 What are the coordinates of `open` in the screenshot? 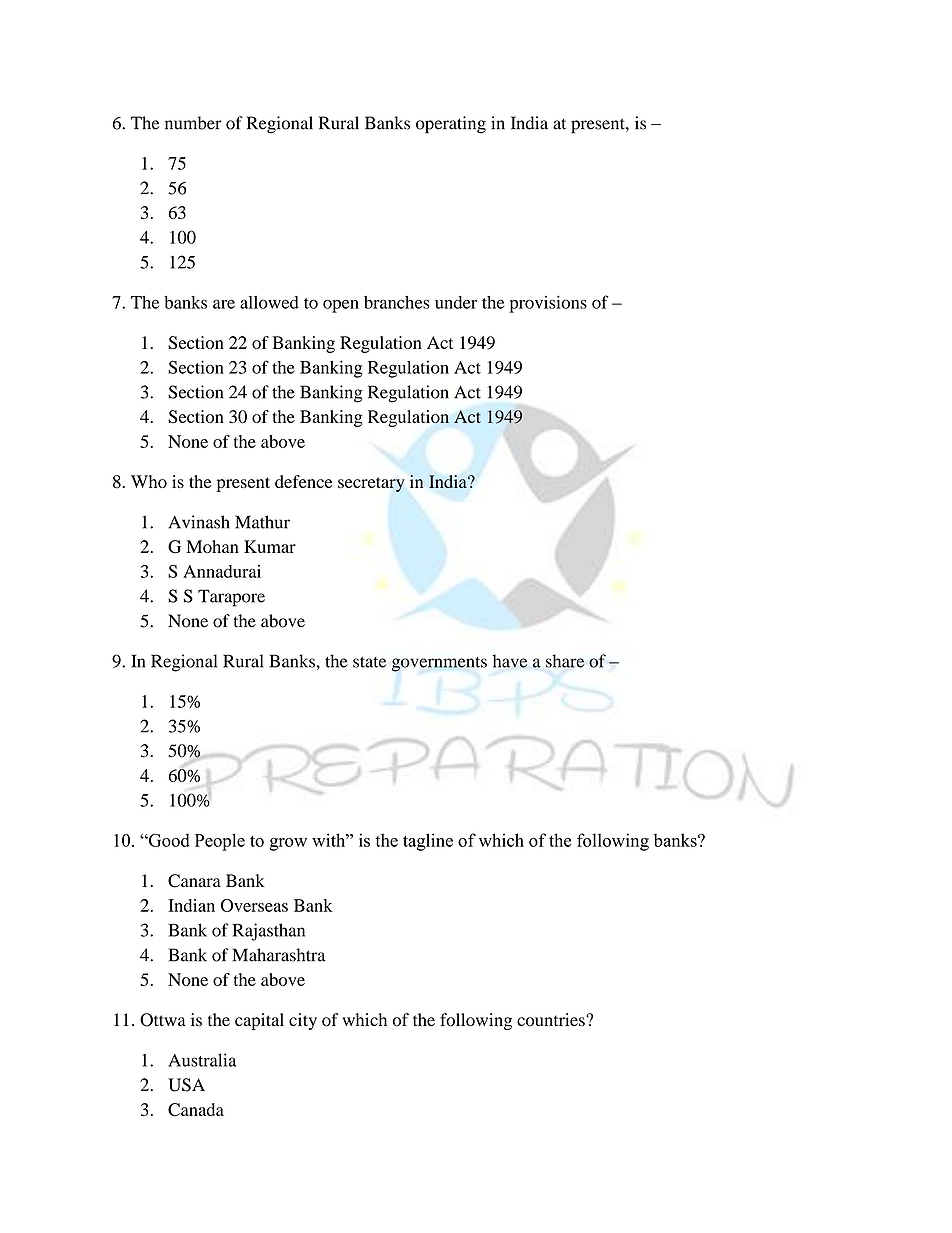 It's located at (341, 306).
